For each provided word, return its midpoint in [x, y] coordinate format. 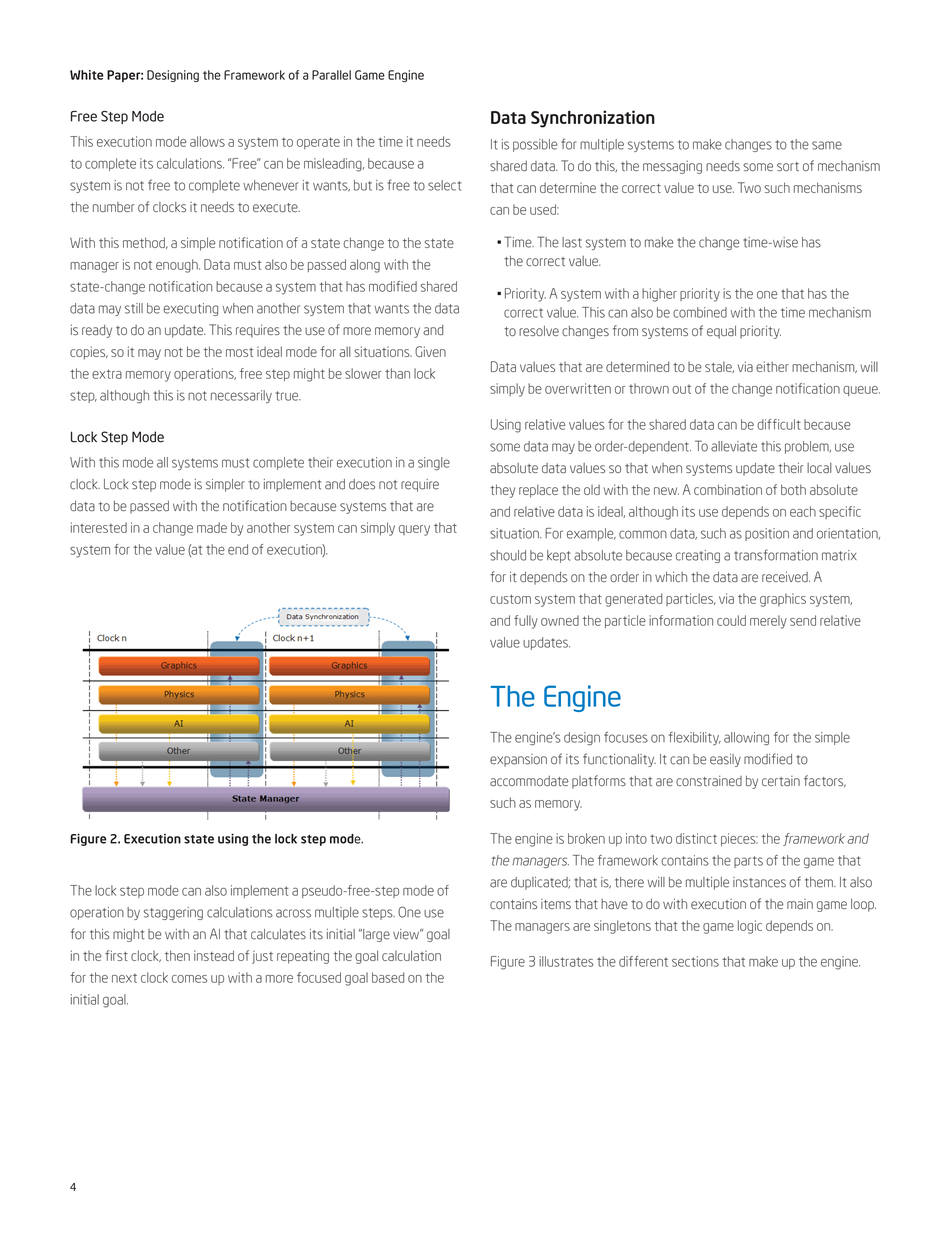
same [827, 145]
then [177, 955]
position [767, 534]
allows [207, 141]
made [212, 527]
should [508, 555]
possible [535, 145]
